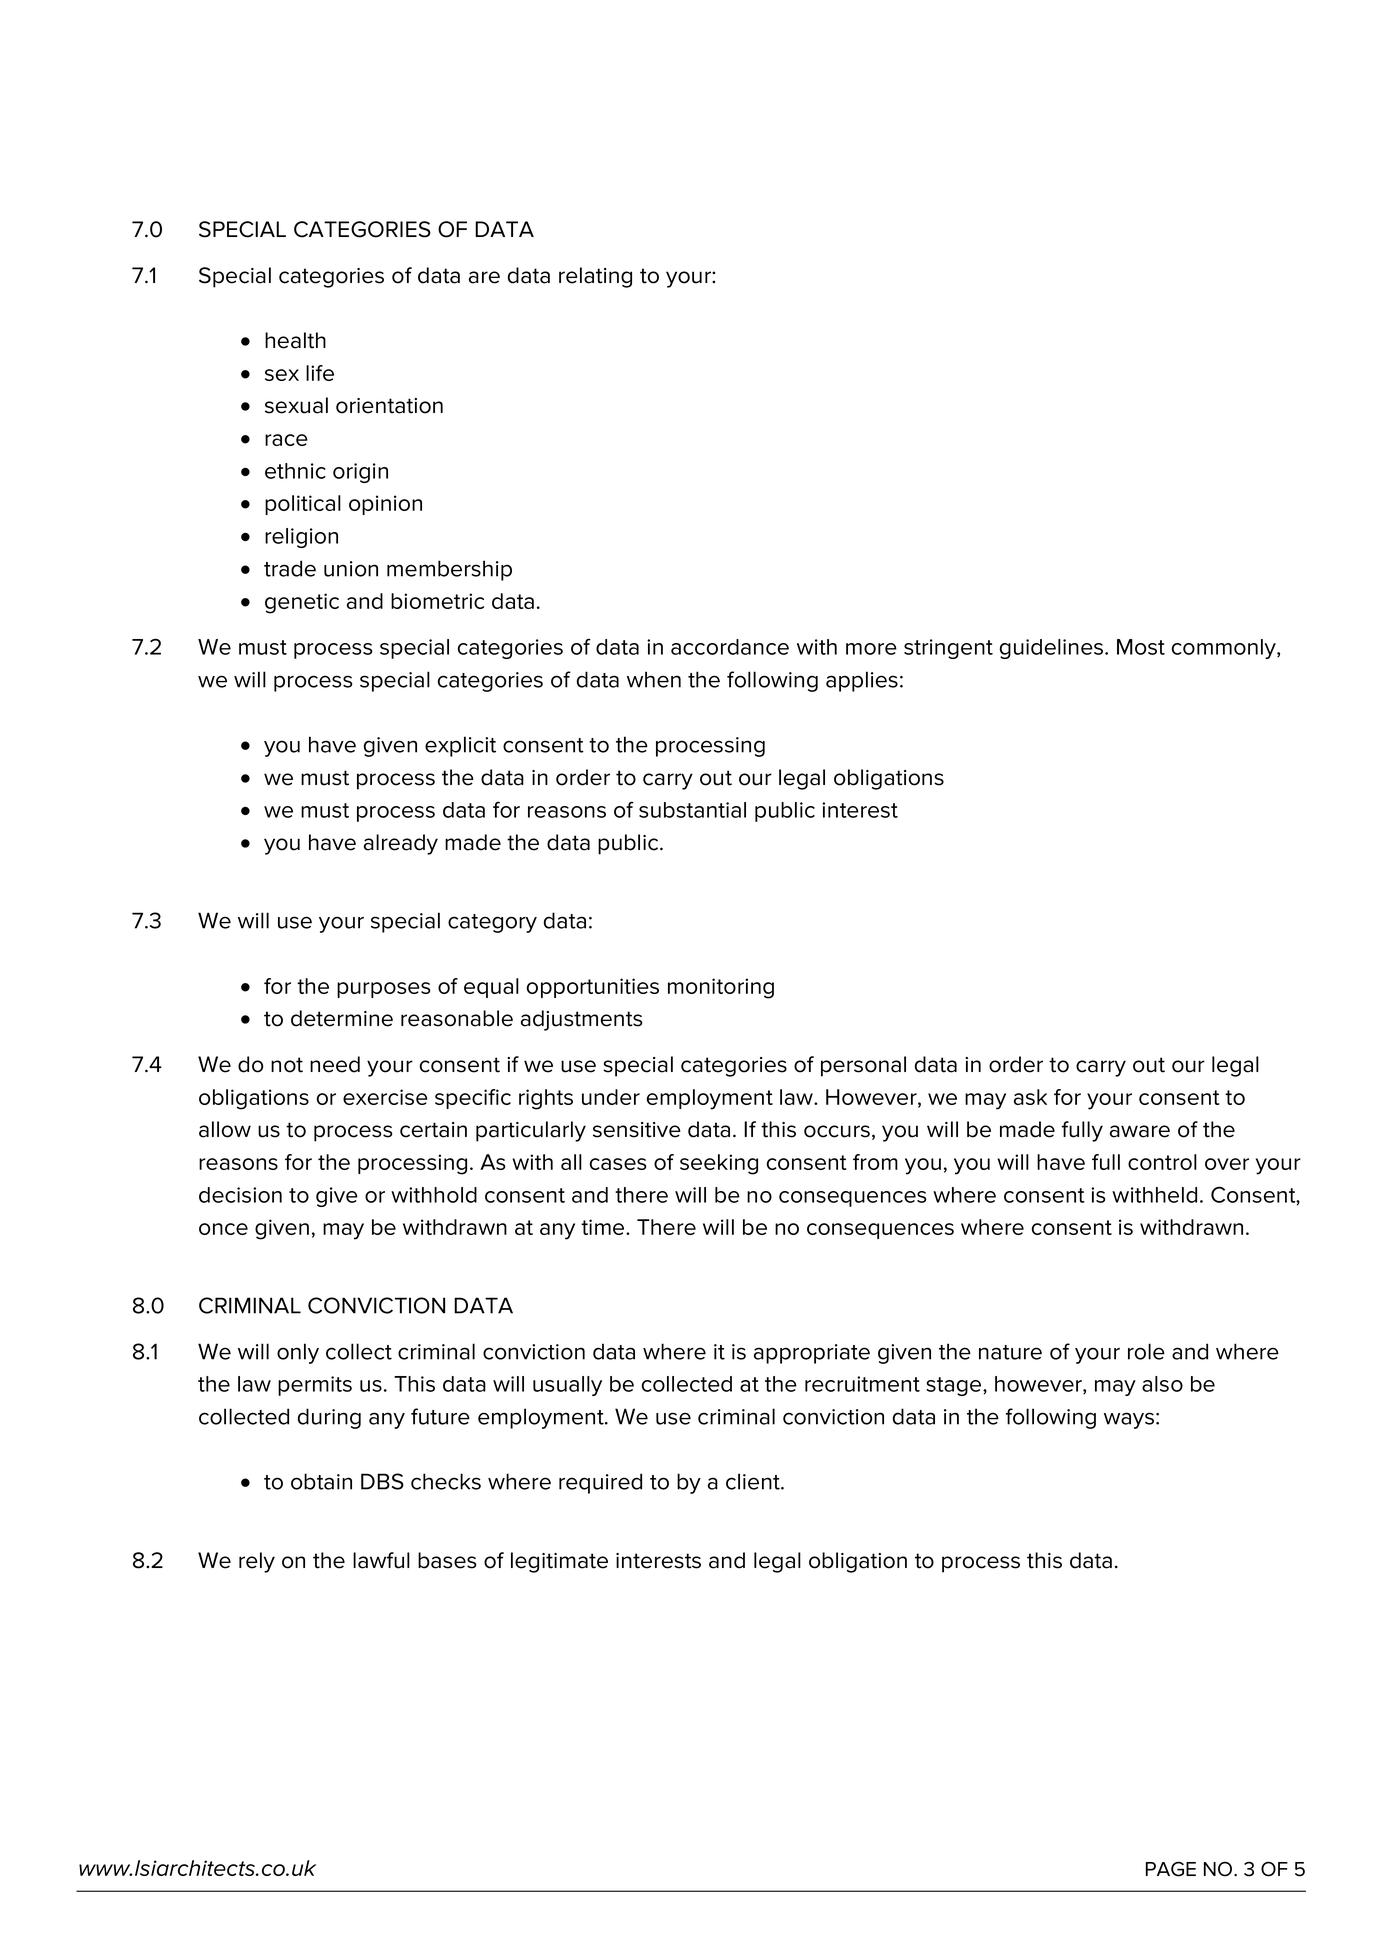  What do you see at coordinates (381, 1560) in the screenshot?
I see `lawful` at bounding box center [381, 1560].
